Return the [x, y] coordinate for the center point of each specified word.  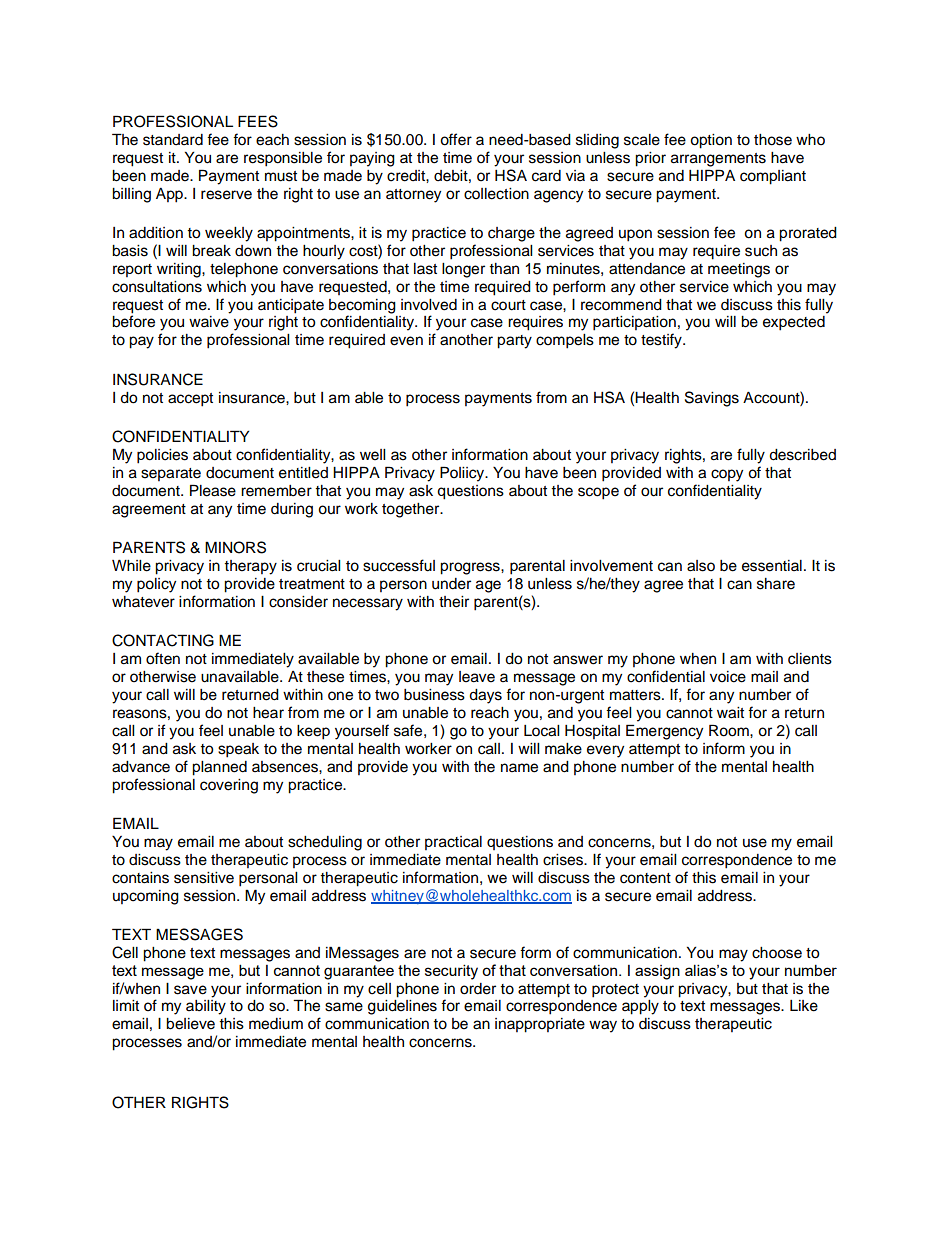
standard [173, 140]
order [478, 989]
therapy [250, 567]
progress [471, 568]
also [701, 566]
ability [206, 1007]
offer [456, 139]
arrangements [718, 160]
